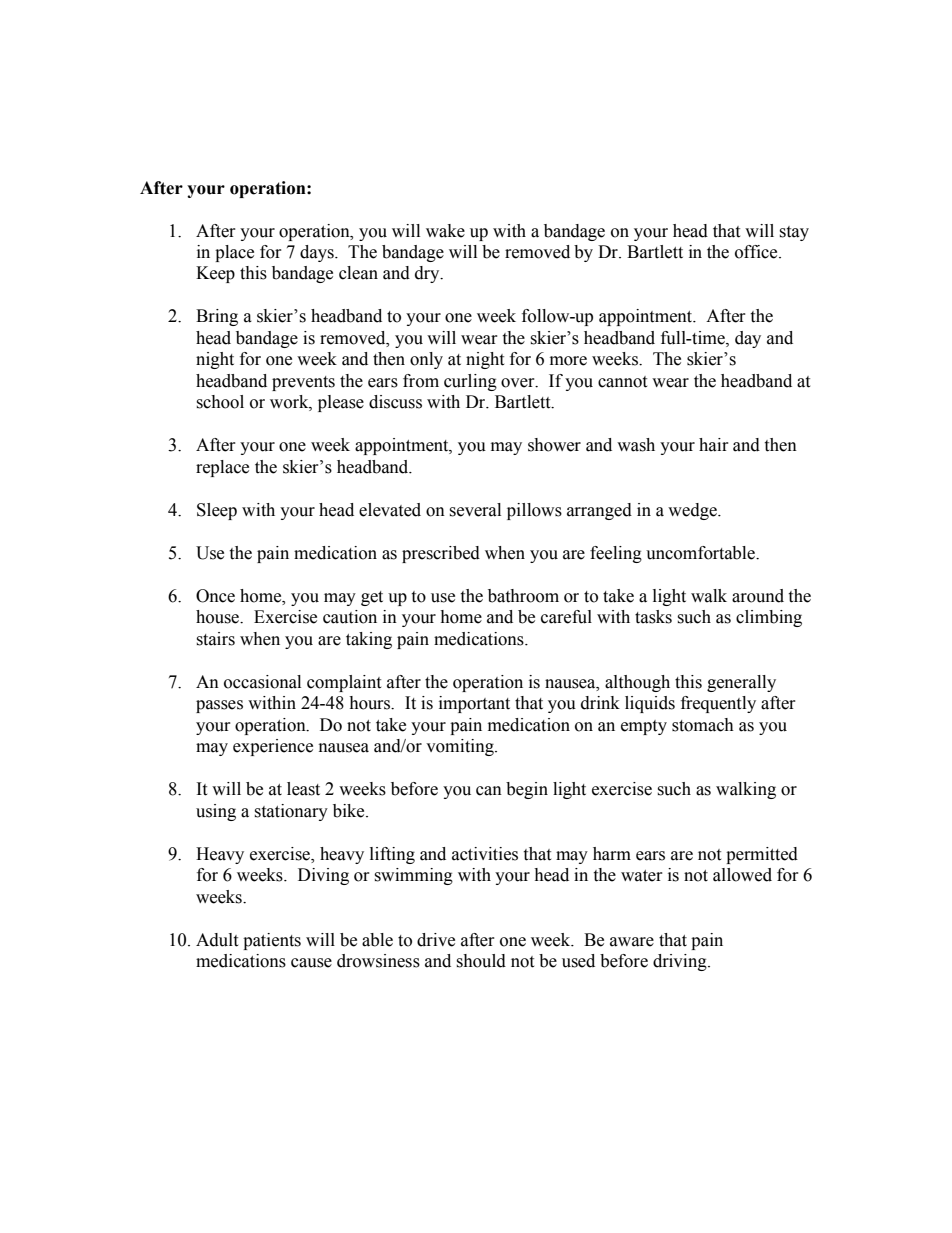 This image has width=952, height=1233. I want to click on experience, so click(273, 747).
